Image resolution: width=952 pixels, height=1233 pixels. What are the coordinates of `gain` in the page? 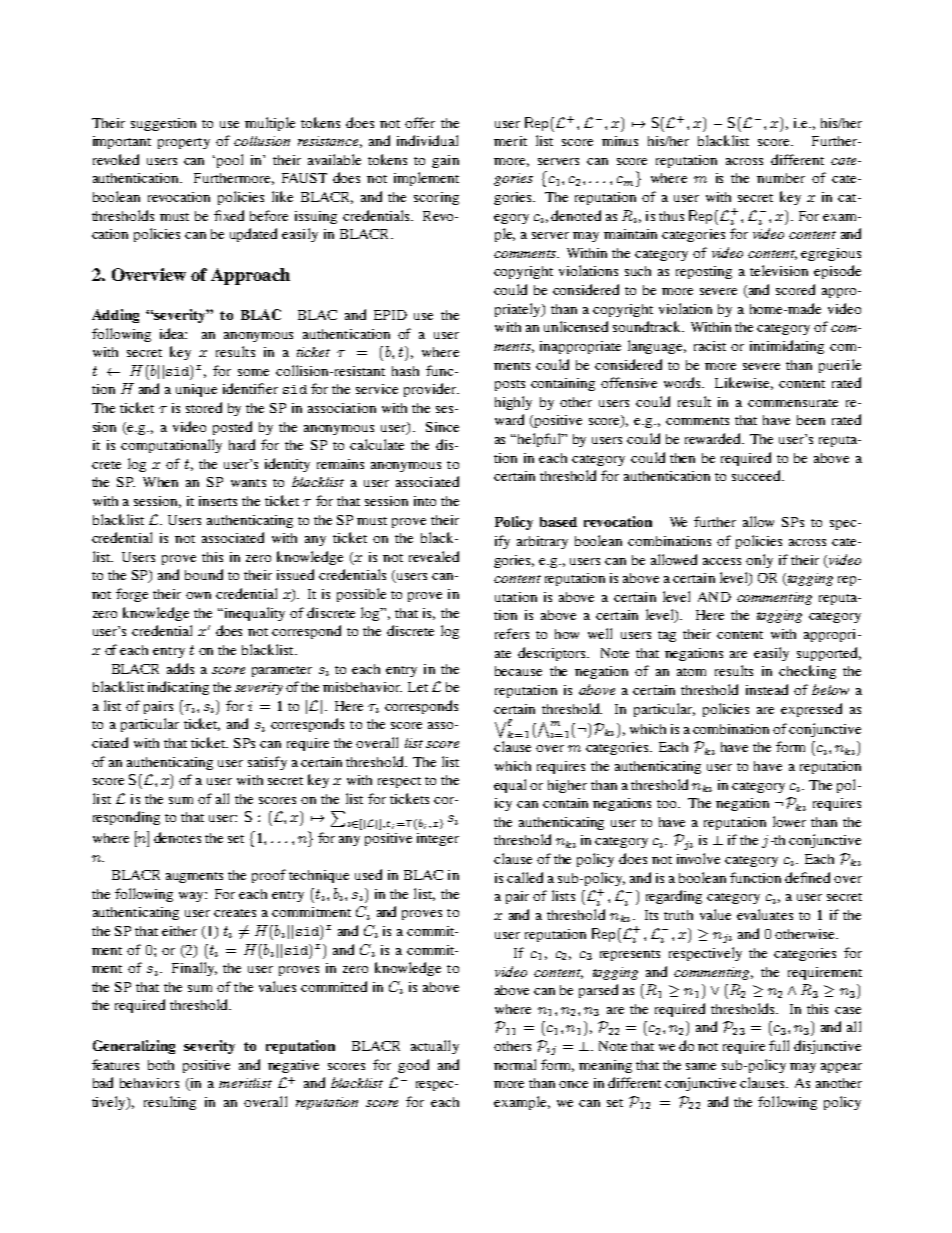 It's located at (445, 161).
